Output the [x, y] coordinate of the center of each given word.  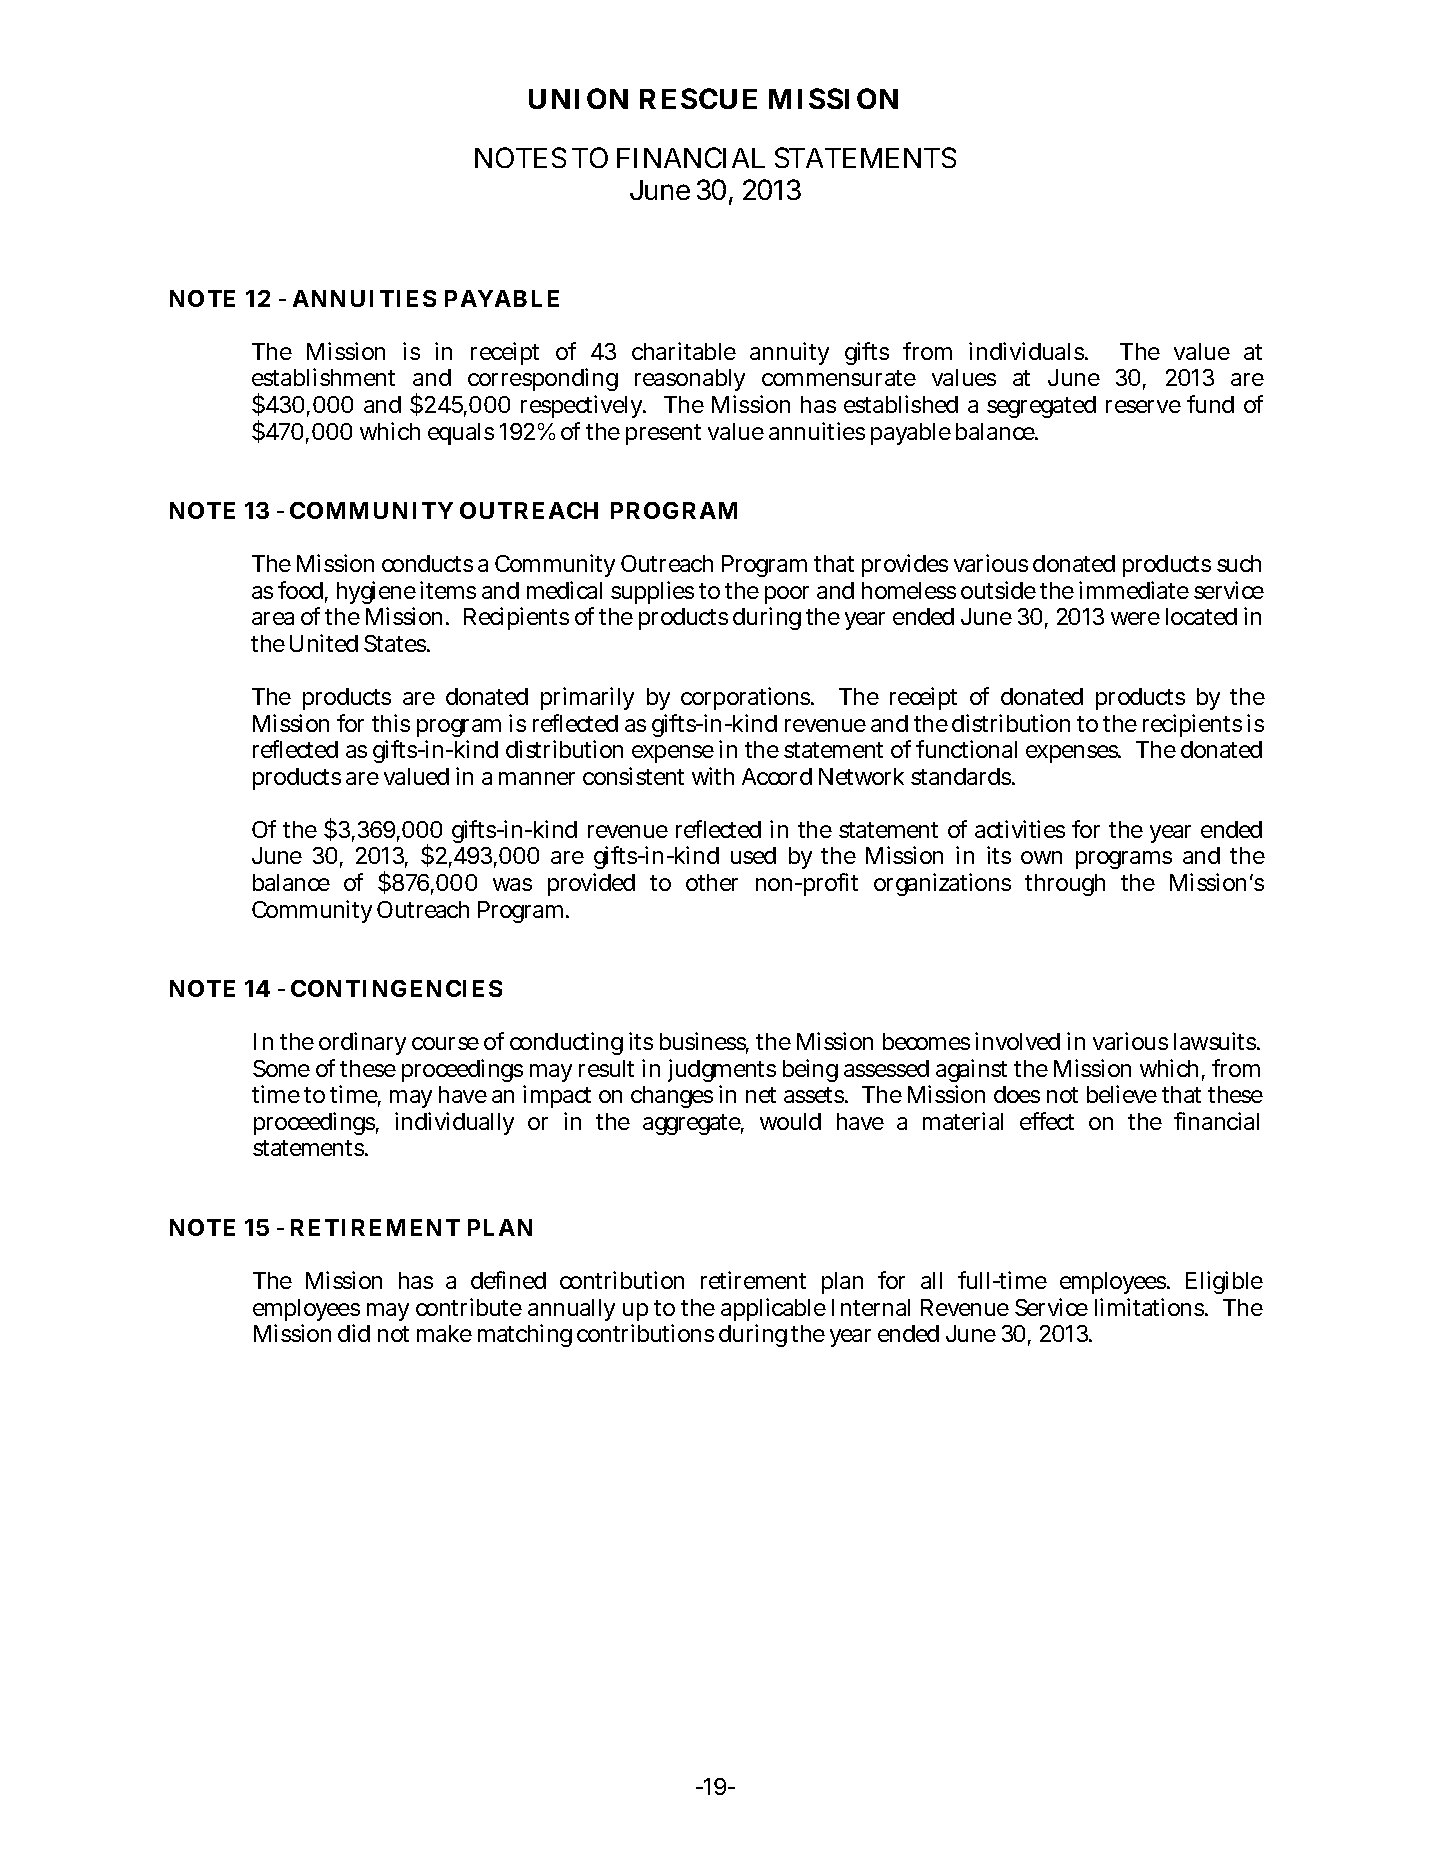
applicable [773, 1309]
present [663, 434]
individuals [1028, 351]
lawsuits [1216, 1041]
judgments [722, 1072]
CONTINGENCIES [396, 988]
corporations [747, 698]
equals [461, 434]
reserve [1143, 406]
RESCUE [698, 98]
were [1135, 618]
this [391, 723]
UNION [578, 98]
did [354, 1333]
